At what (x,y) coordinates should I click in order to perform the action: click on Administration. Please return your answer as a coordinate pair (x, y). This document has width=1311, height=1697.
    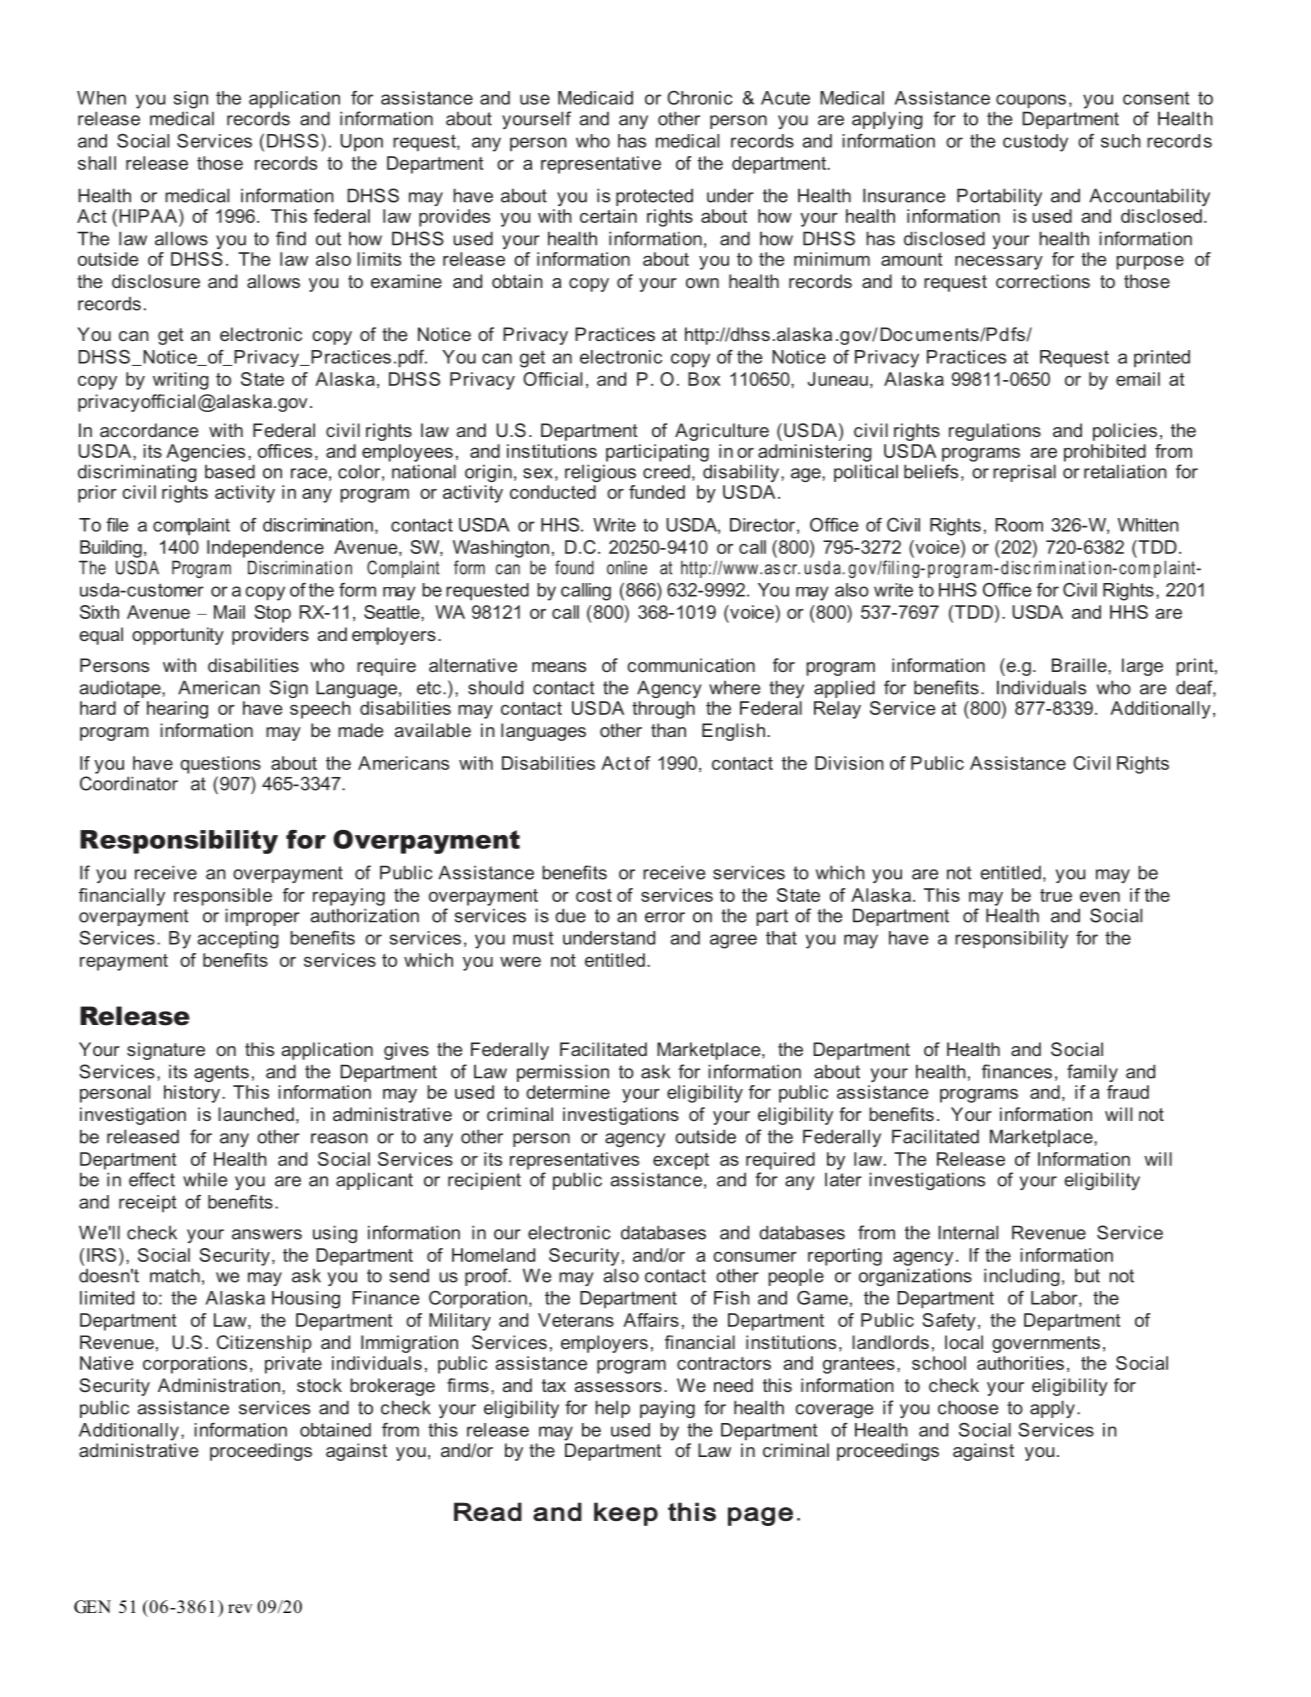
    Looking at the image, I should click on (219, 1385).
